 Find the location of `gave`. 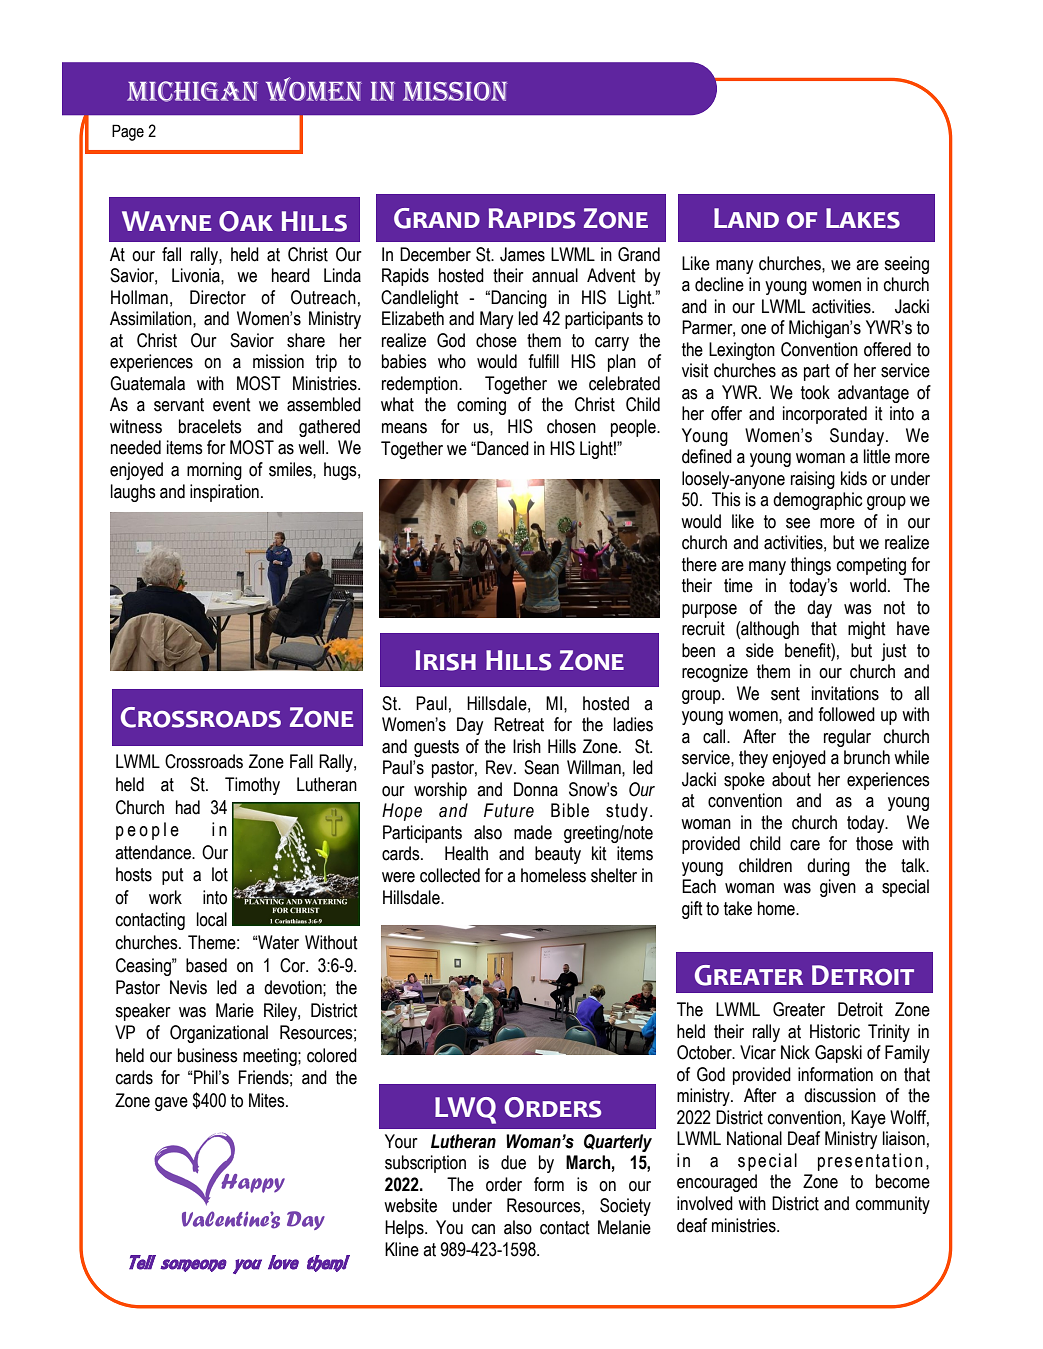

gave is located at coordinates (171, 1104).
